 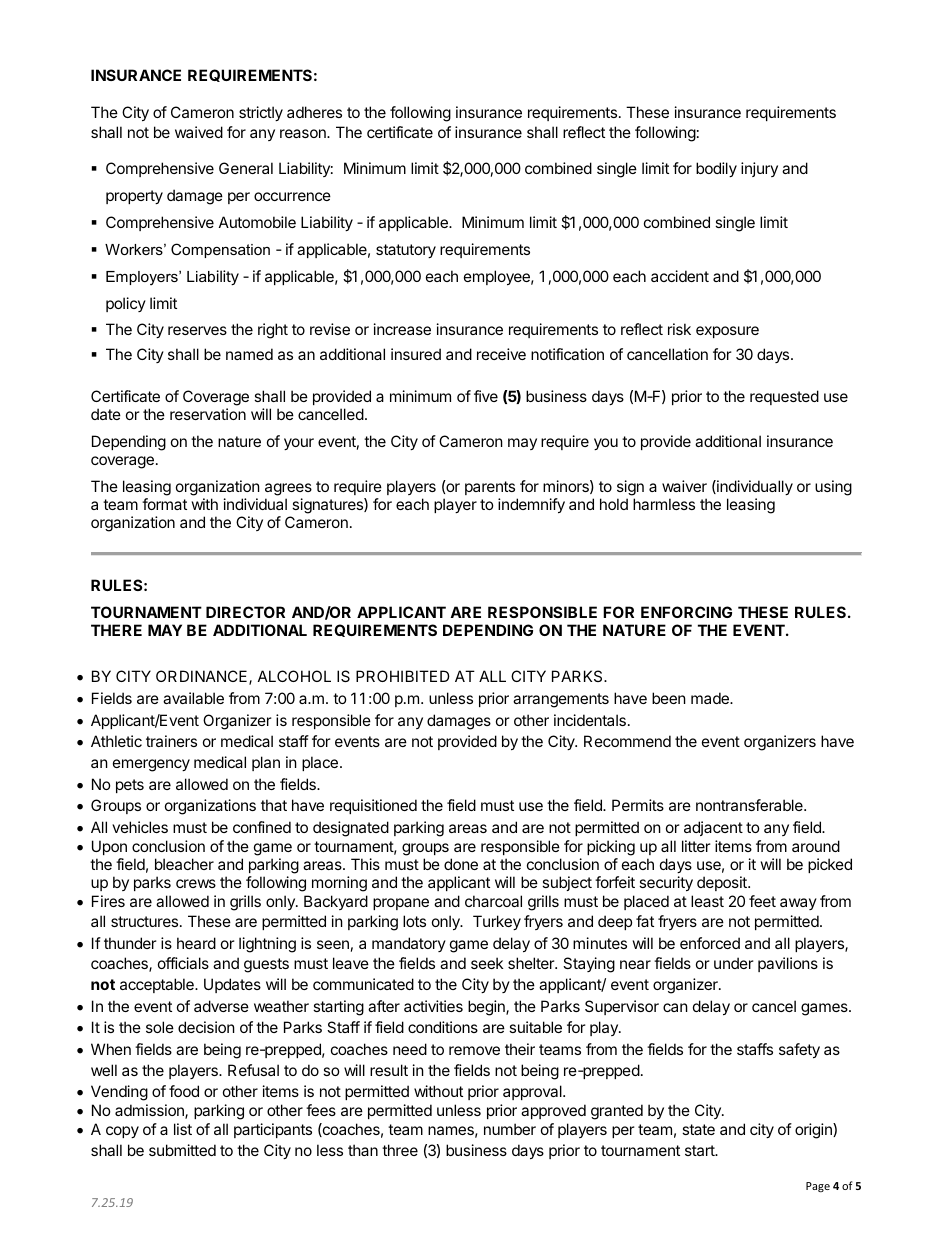 What do you see at coordinates (759, 169) in the page?
I see `injury` at bounding box center [759, 169].
